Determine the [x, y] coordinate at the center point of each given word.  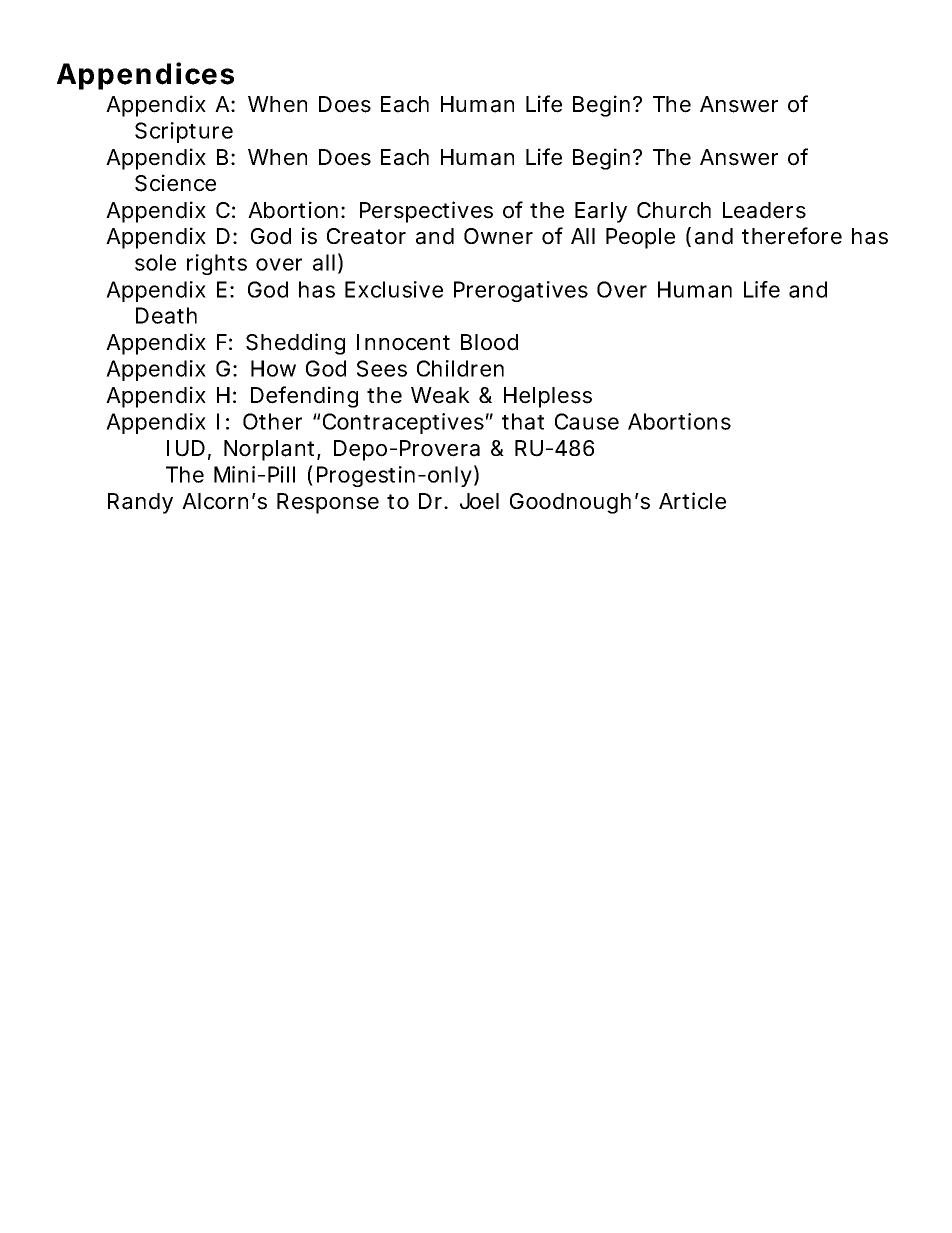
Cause [587, 421]
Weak [440, 395]
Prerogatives [521, 291]
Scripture [184, 132]
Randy [140, 503]
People [640, 238]
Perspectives [426, 212]
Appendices [145, 76]
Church [674, 210]
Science [175, 183]
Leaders [764, 210]
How [273, 368]
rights [217, 264]
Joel [479, 501]
